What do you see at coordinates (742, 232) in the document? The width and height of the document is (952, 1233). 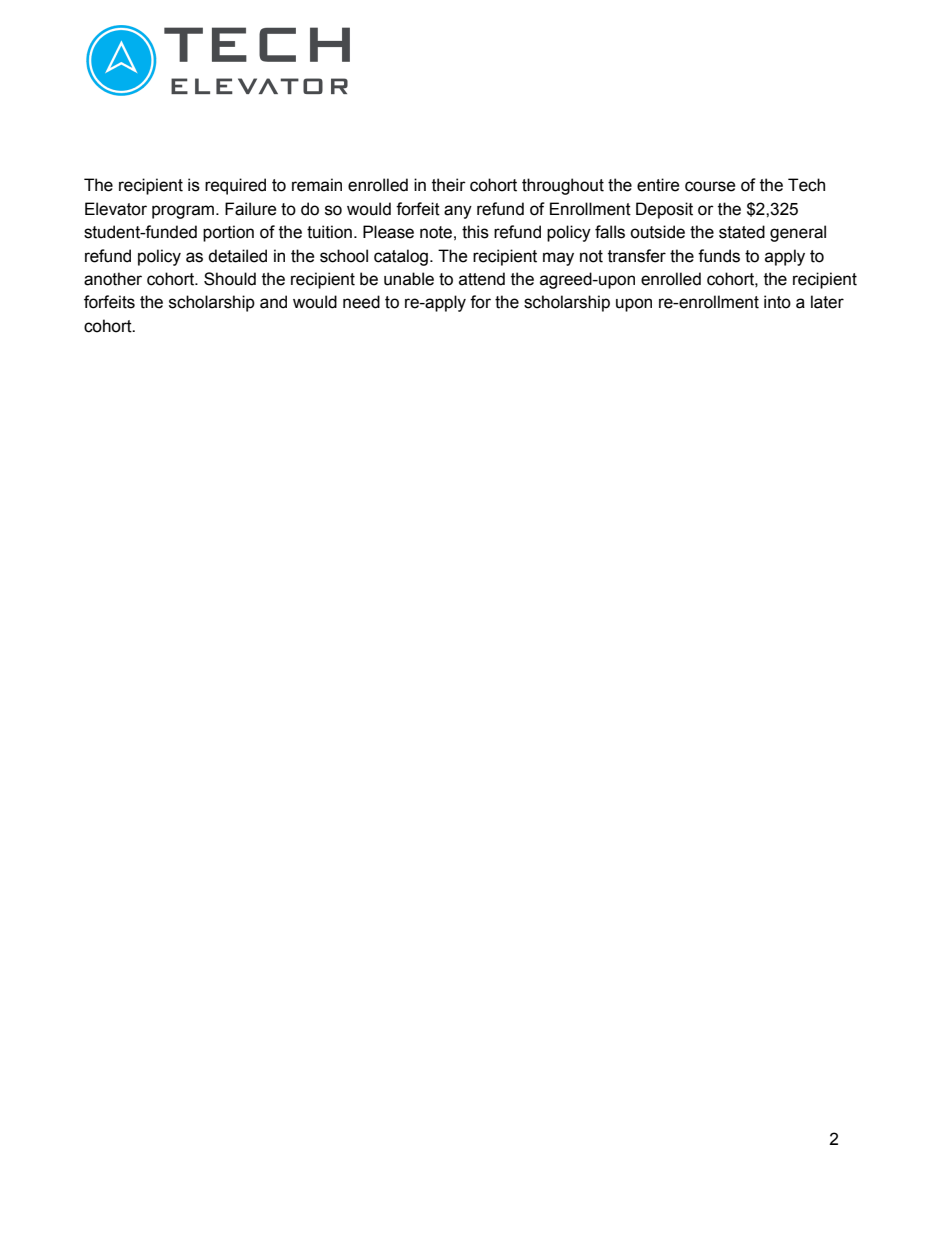 I see `stated` at bounding box center [742, 232].
